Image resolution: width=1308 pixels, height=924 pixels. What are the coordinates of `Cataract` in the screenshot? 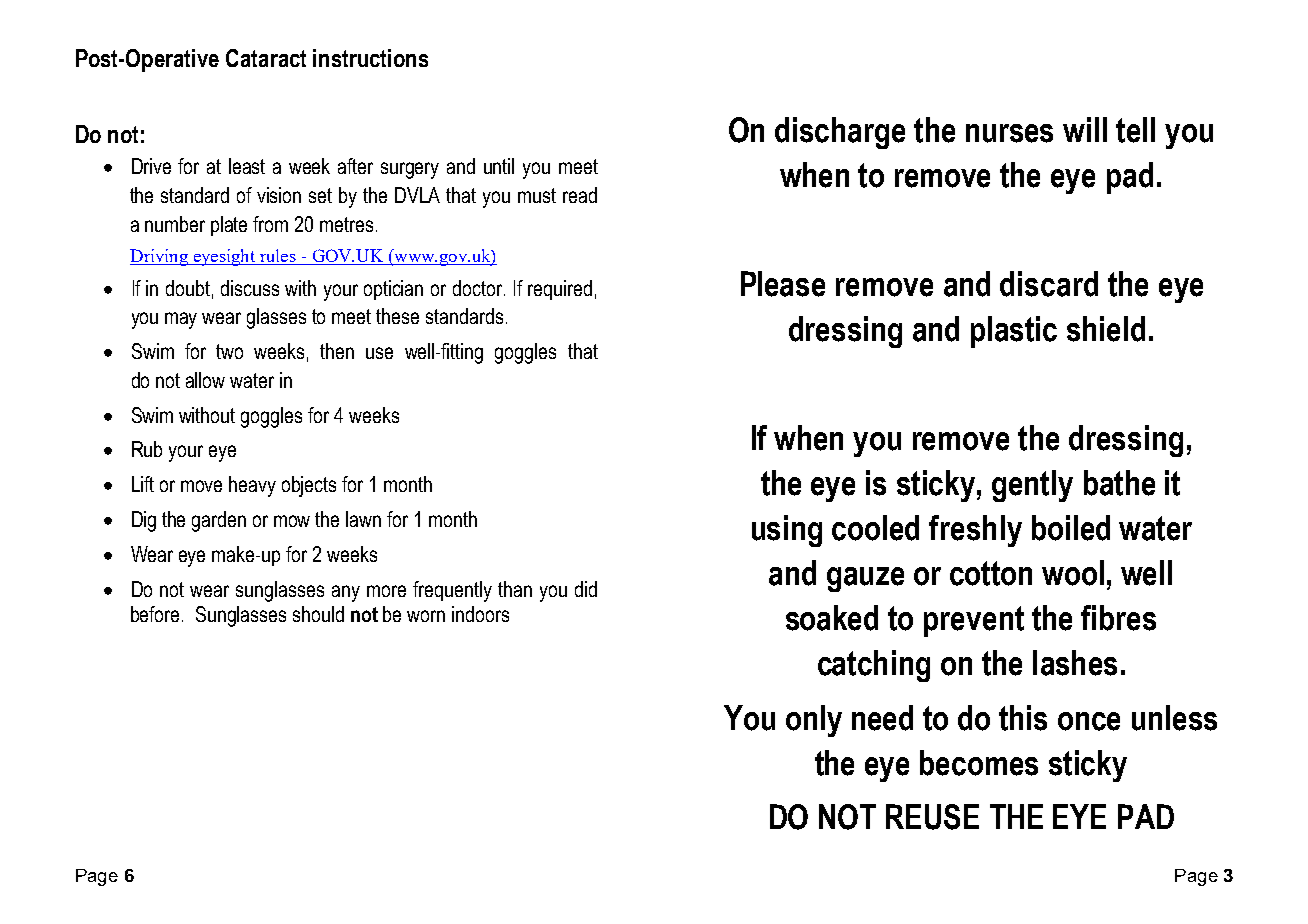 It's located at (266, 58).
